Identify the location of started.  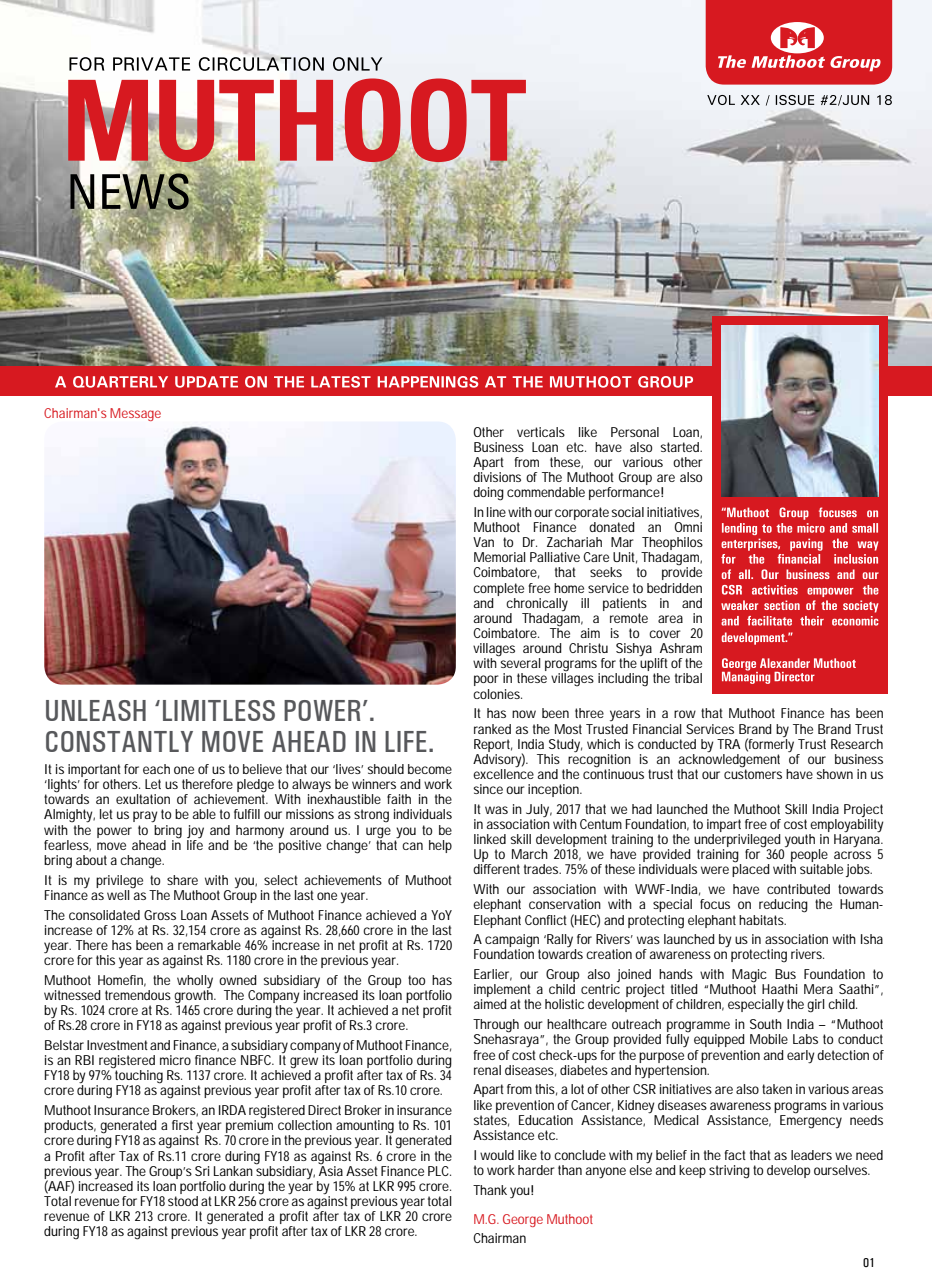
(680, 447).
